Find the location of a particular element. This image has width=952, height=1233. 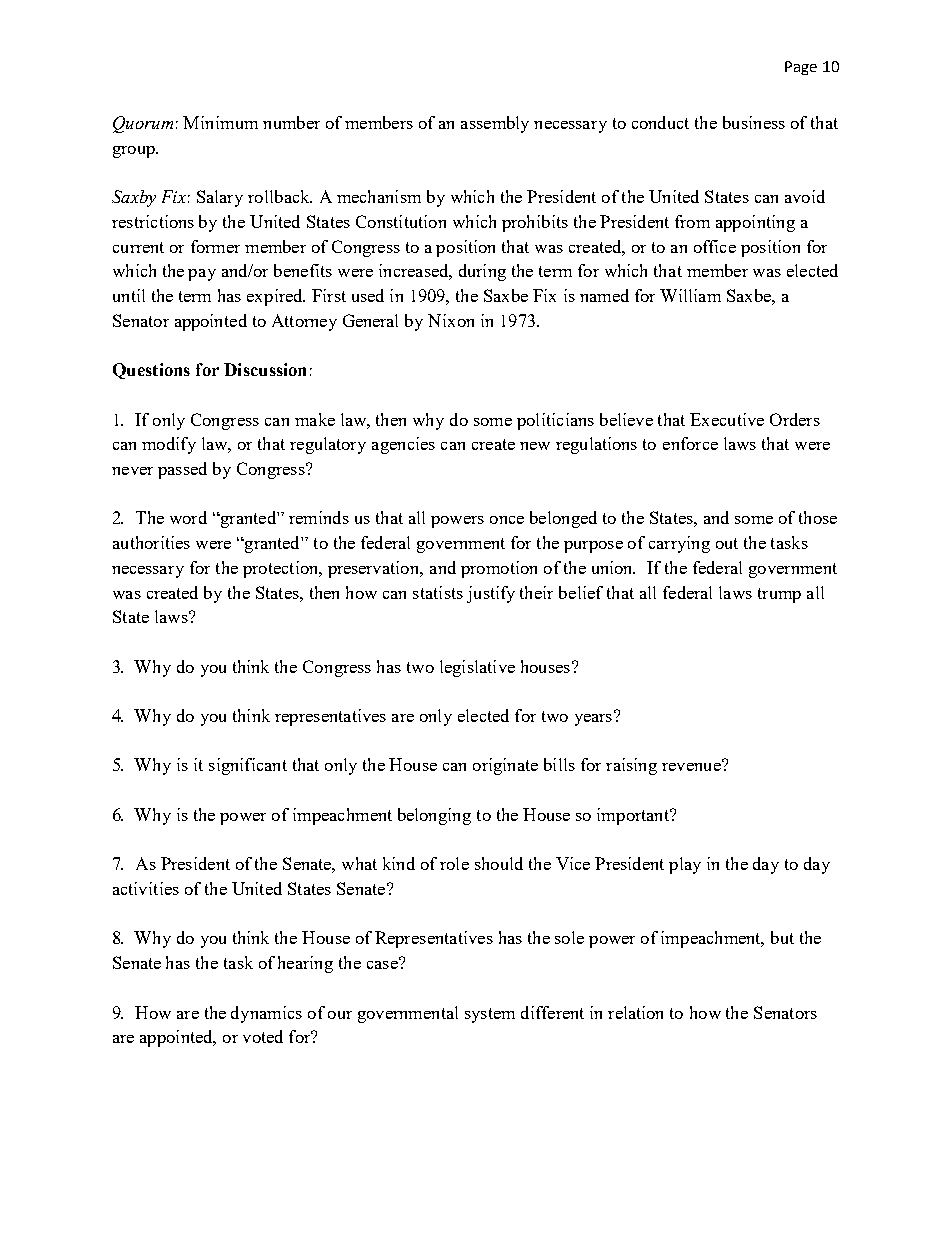

out is located at coordinates (727, 543).
